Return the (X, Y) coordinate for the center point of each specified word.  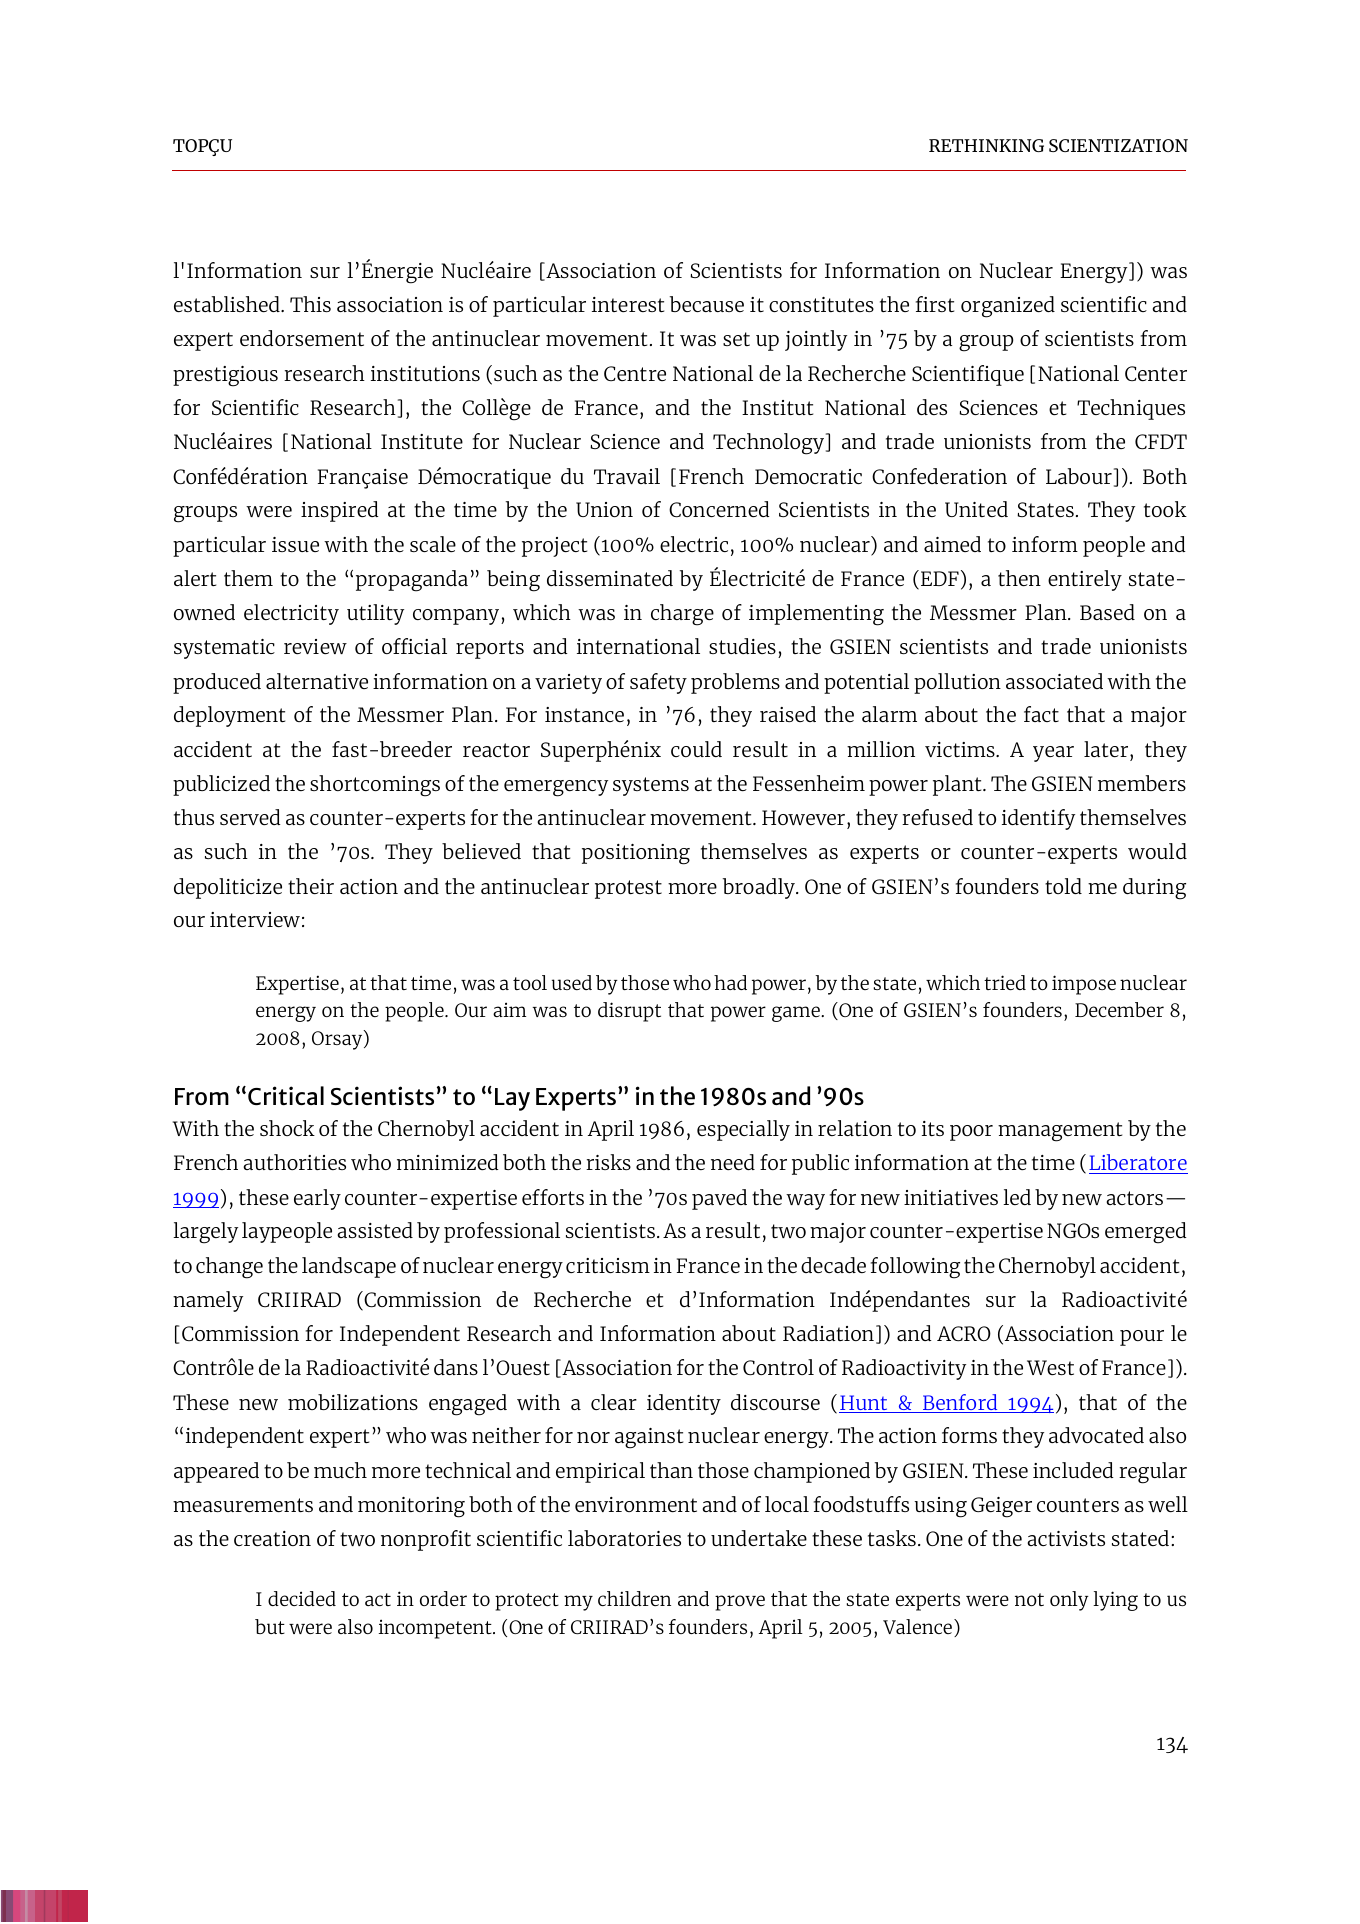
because (707, 304)
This (310, 304)
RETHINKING (986, 145)
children (634, 1598)
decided (302, 1598)
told (1063, 886)
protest (628, 889)
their (311, 886)
